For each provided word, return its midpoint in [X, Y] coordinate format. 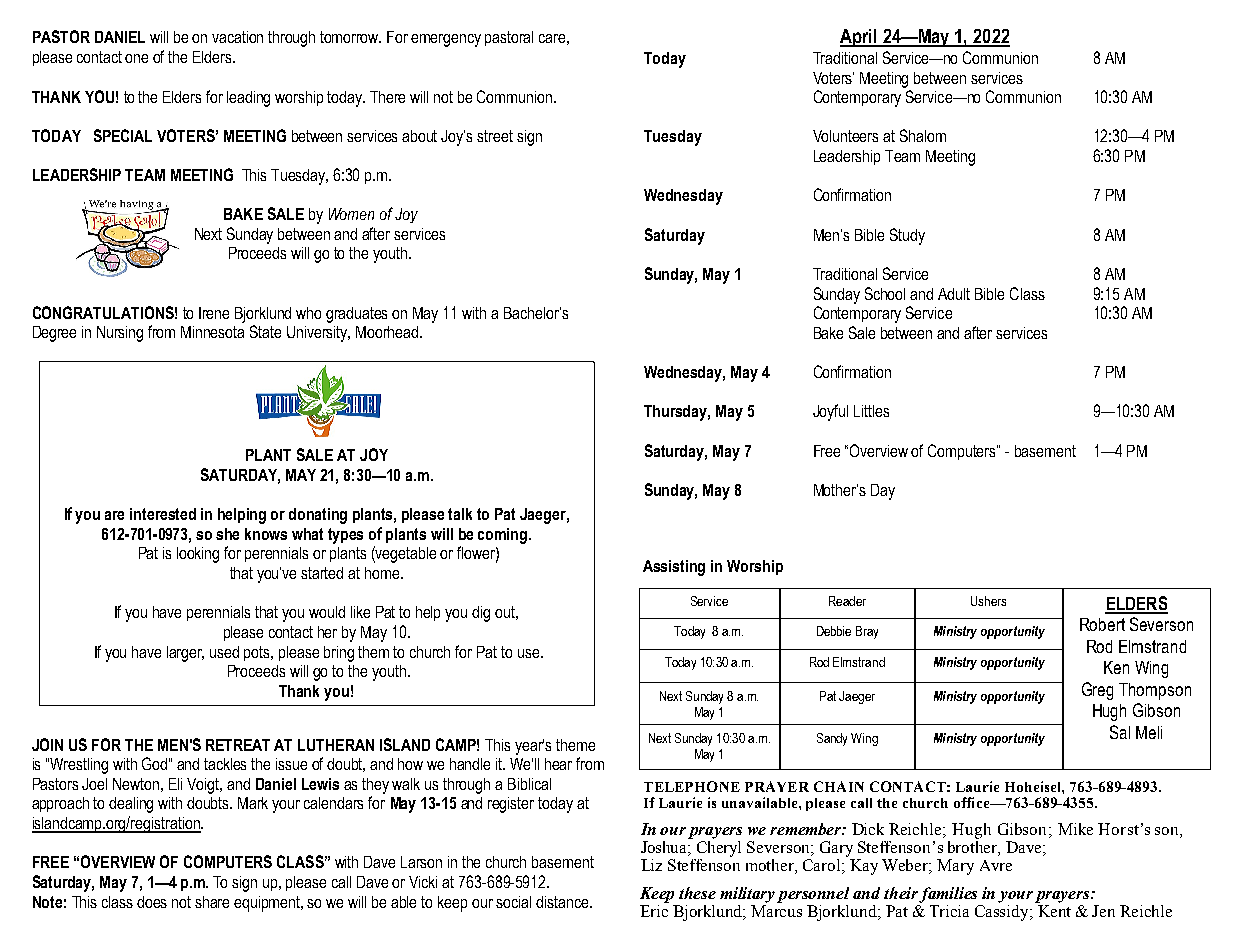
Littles [871, 411]
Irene [214, 313]
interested [163, 514]
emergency [446, 40]
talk [460, 514]
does [152, 902]
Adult [954, 294]
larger [185, 654]
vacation [237, 37]
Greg [1097, 691]
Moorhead [387, 332]
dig [481, 614]
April [859, 38]
